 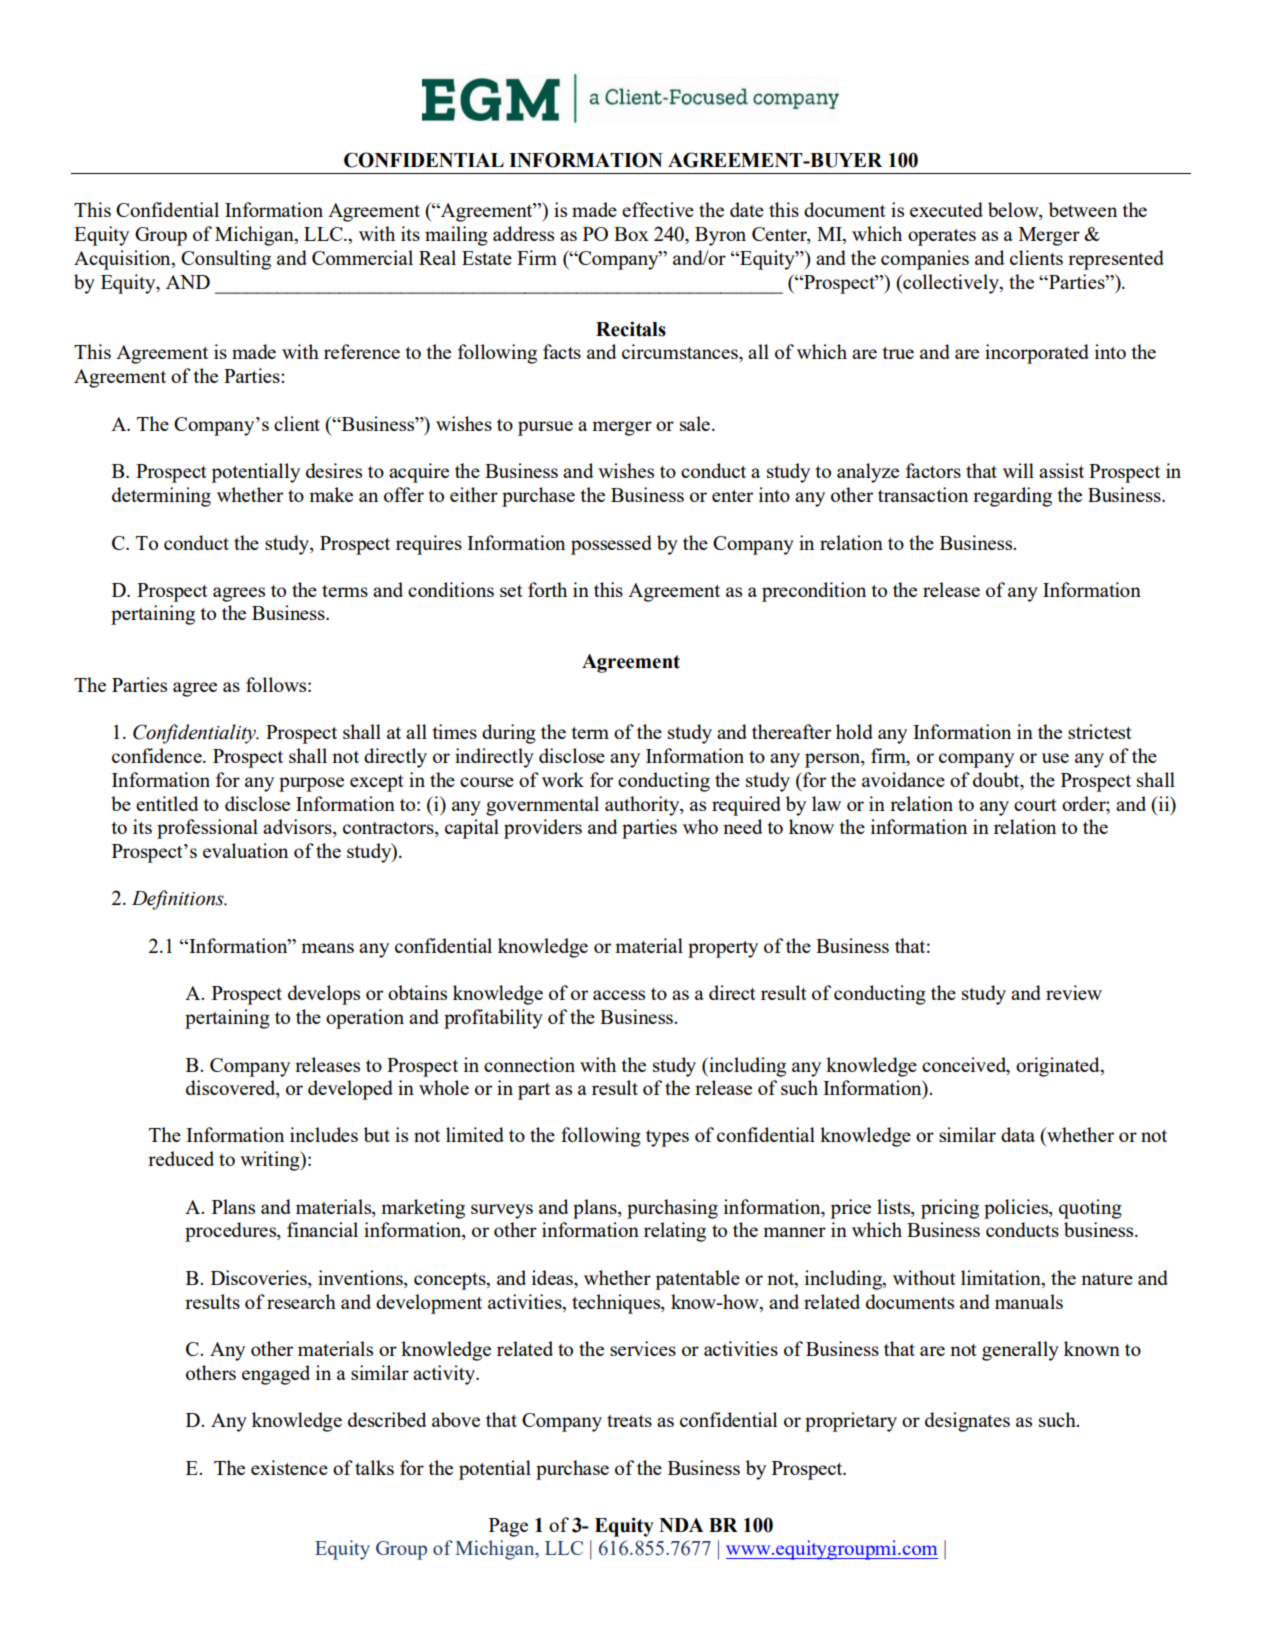 I want to click on court, so click(x=1035, y=805).
